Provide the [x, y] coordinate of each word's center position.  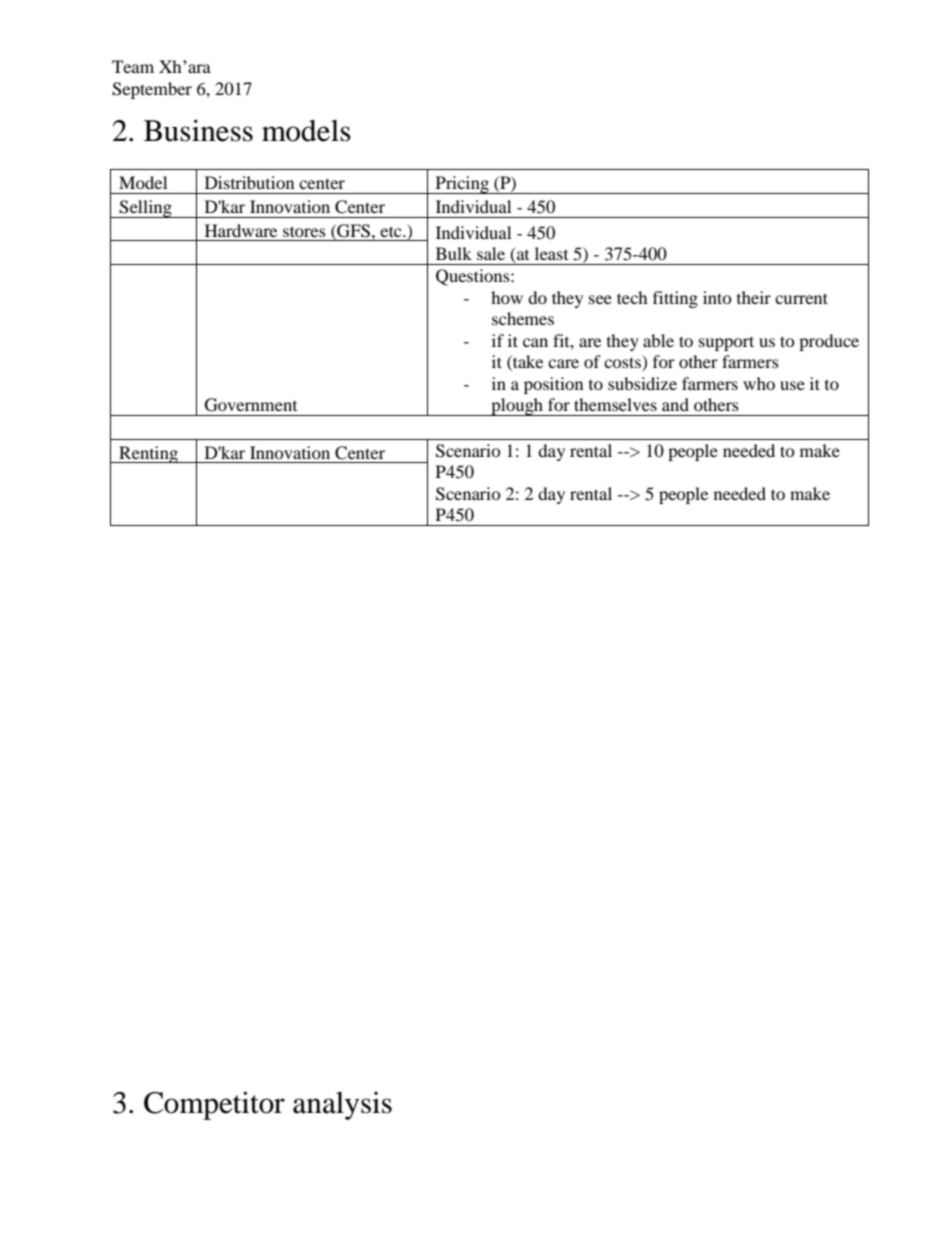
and [675, 404]
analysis [342, 1105]
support [726, 343]
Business [198, 130]
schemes [523, 318]
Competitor [214, 1105]
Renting [148, 454]
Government [251, 405]
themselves [615, 404]
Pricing [462, 185]
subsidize [642, 383]
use [792, 385]
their [754, 297]
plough [517, 407]
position [553, 385]
